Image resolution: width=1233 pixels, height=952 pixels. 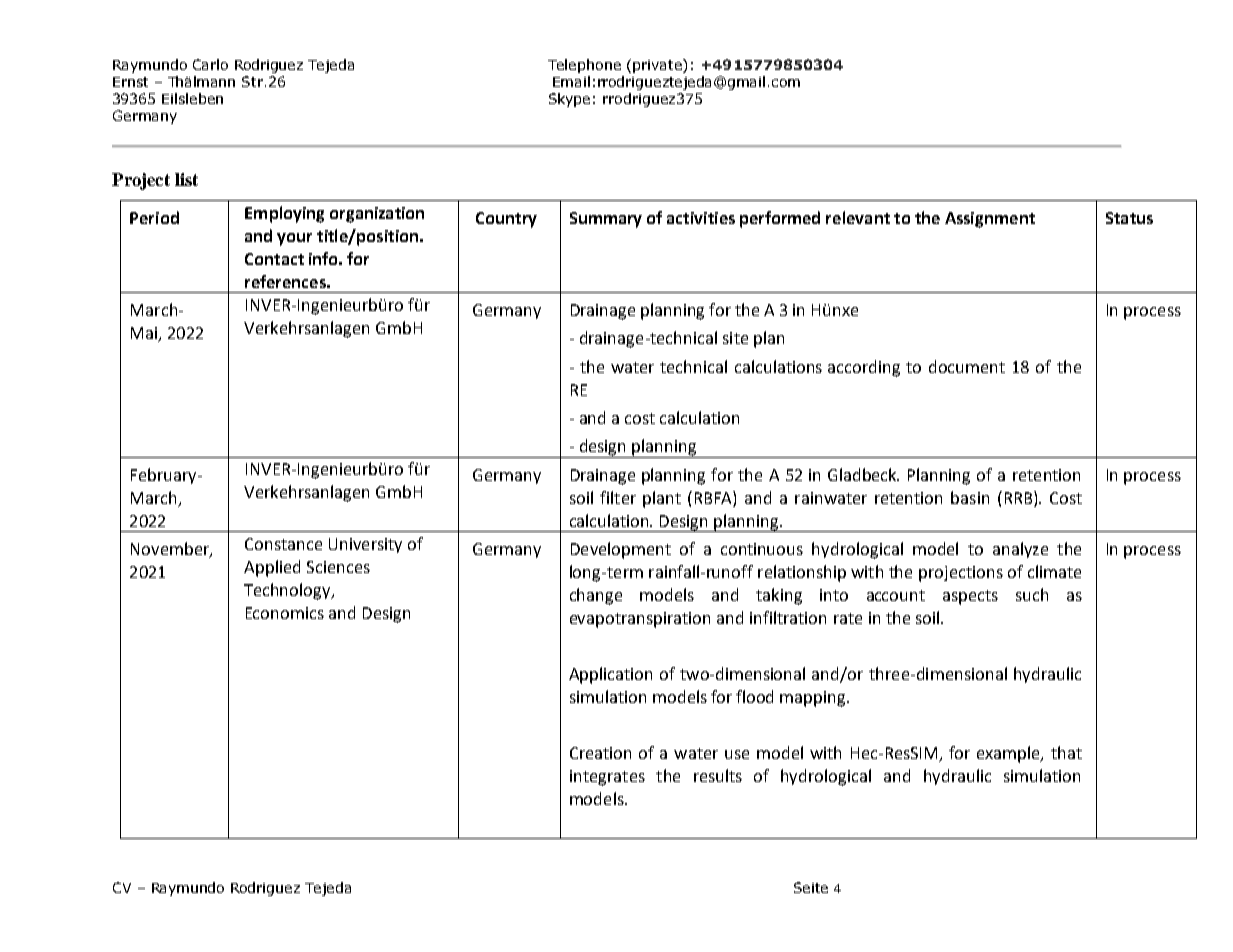 What do you see at coordinates (1020, 497) in the image?
I see `RRB` at bounding box center [1020, 497].
